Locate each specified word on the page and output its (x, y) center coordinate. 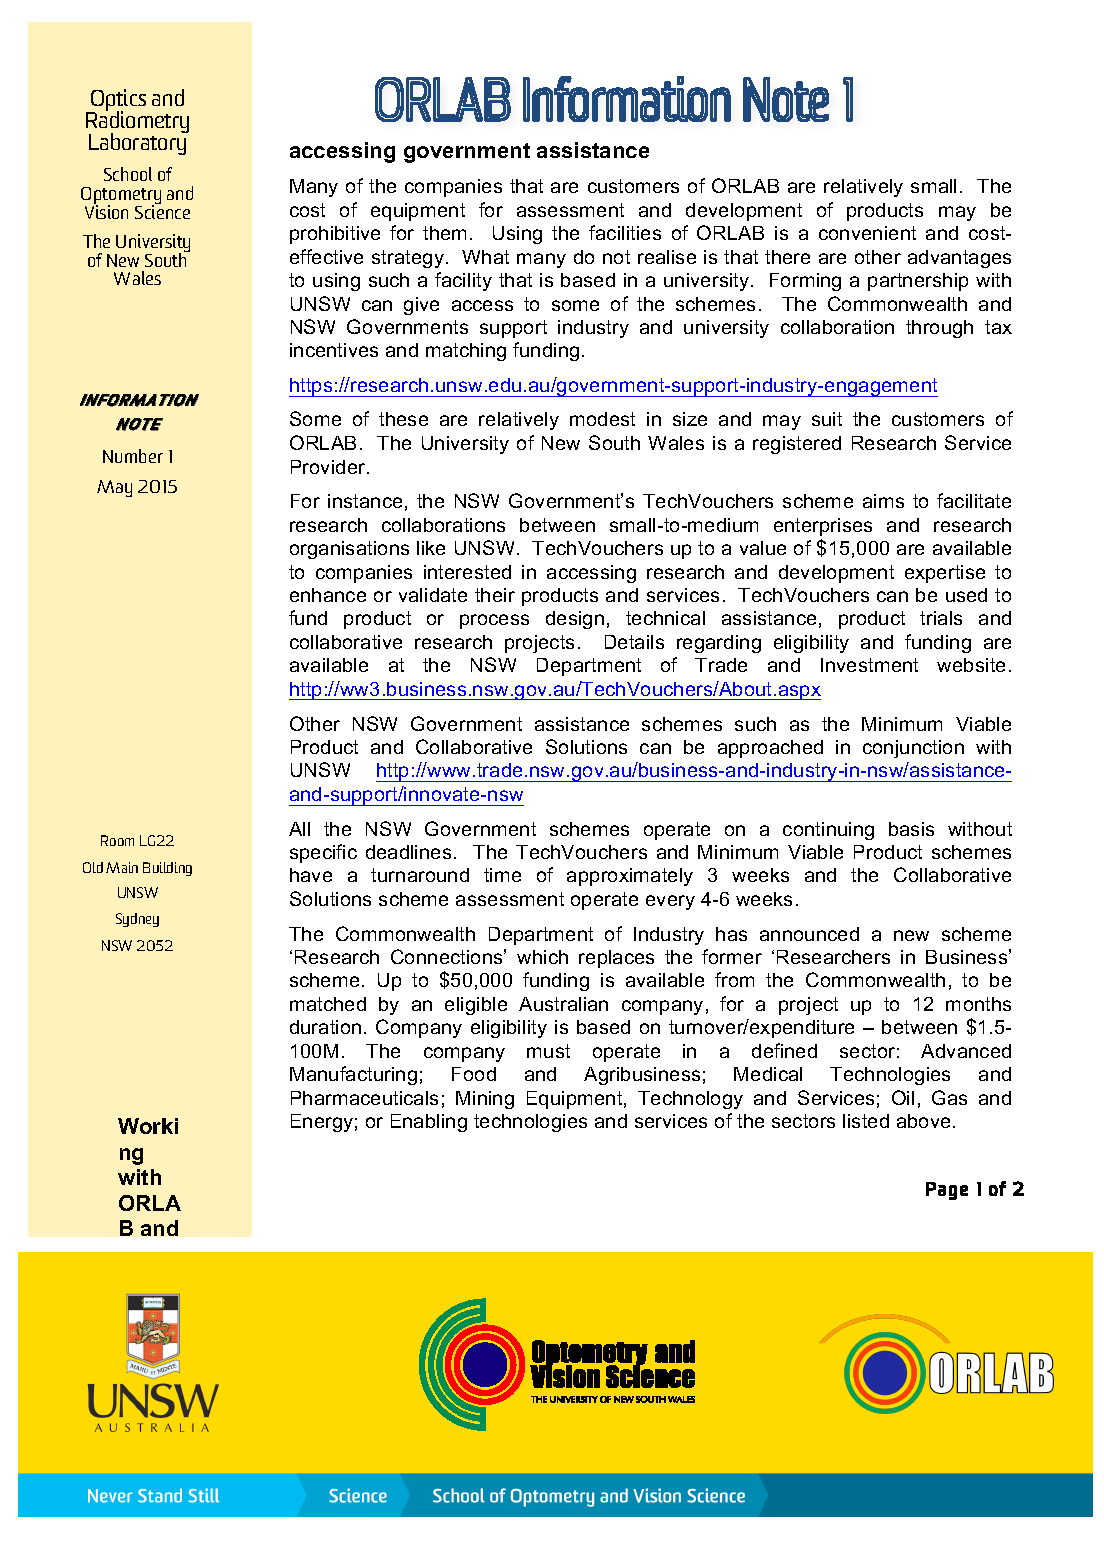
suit (827, 419)
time (502, 875)
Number (133, 456)
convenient (867, 233)
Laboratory (138, 143)
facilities (625, 232)
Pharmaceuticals (364, 1098)
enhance (328, 595)
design (575, 620)
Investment (869, 665)
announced (809, 934)
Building (167, 869)
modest (602, 419)
